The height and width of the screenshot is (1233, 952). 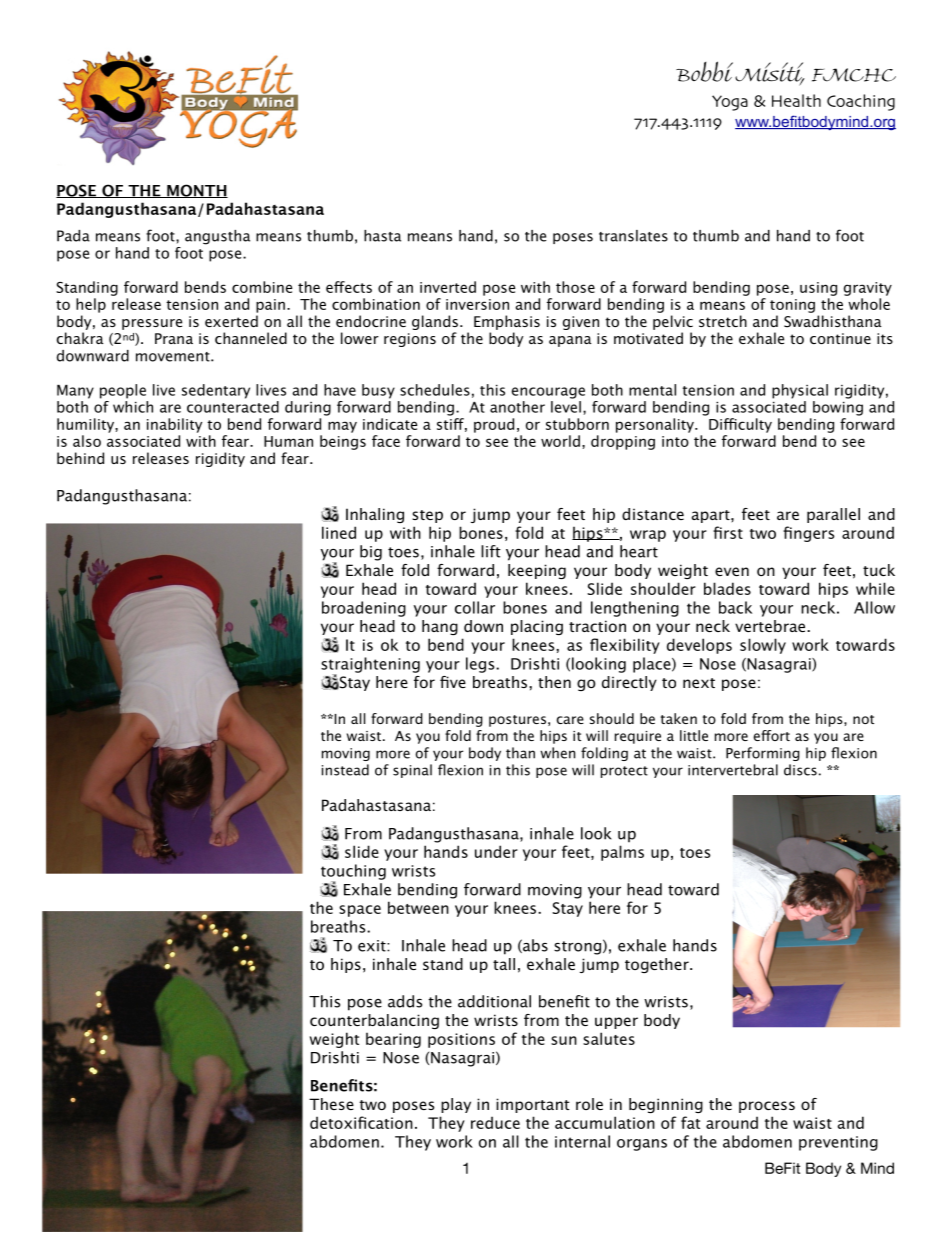 I want to click on broadening, so click(x=364, y=609).
